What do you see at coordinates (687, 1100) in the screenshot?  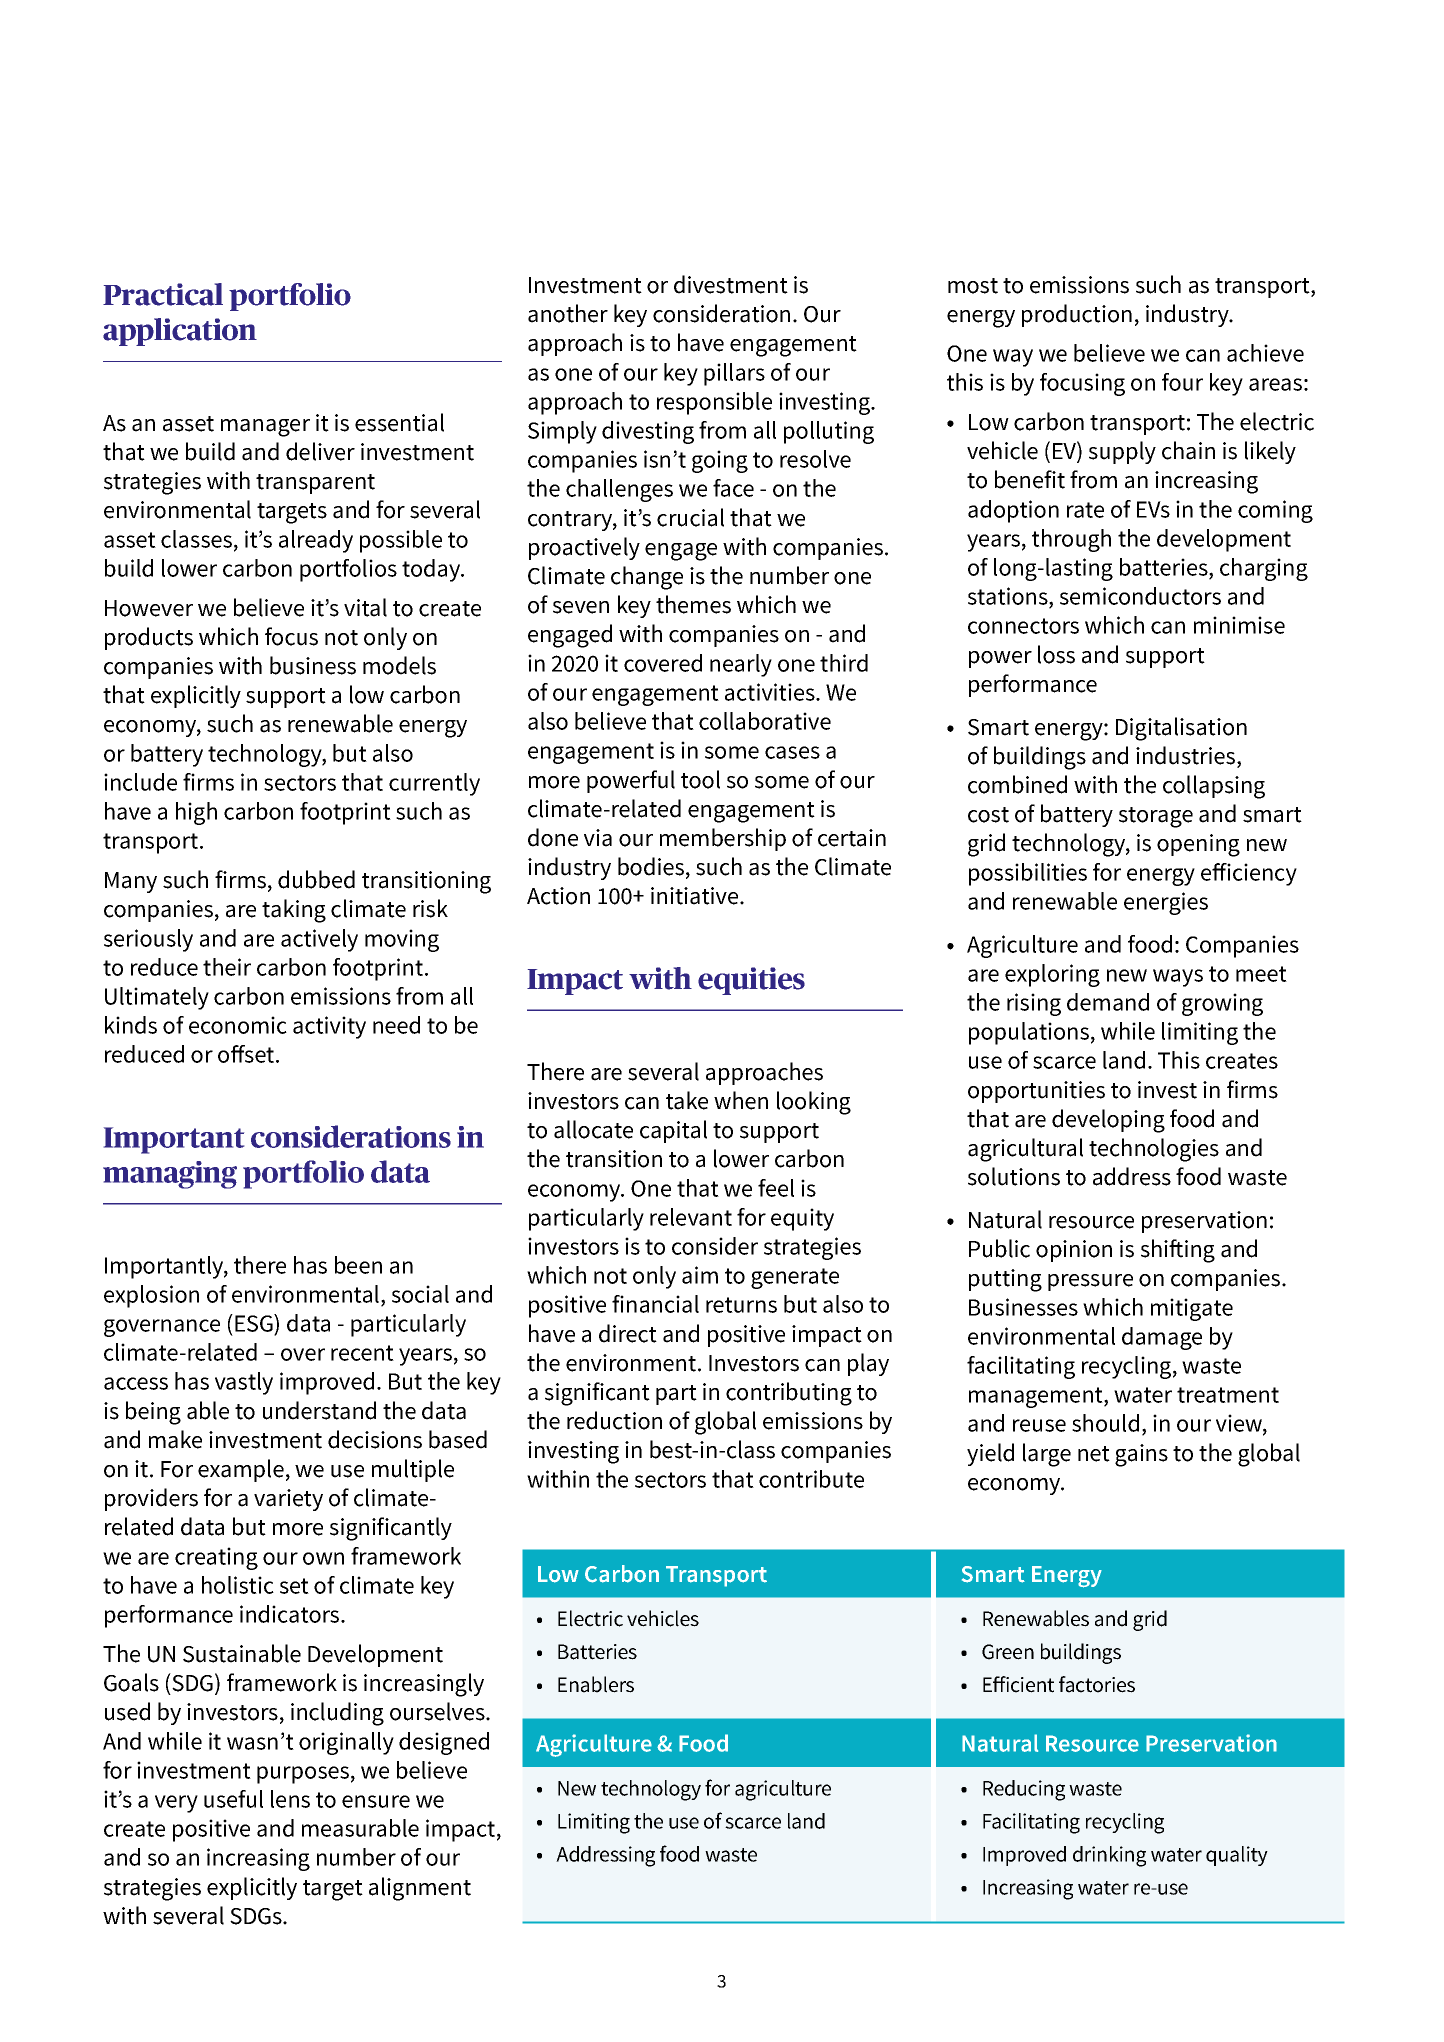 I see `take` at bounding box center [687, 1100].
